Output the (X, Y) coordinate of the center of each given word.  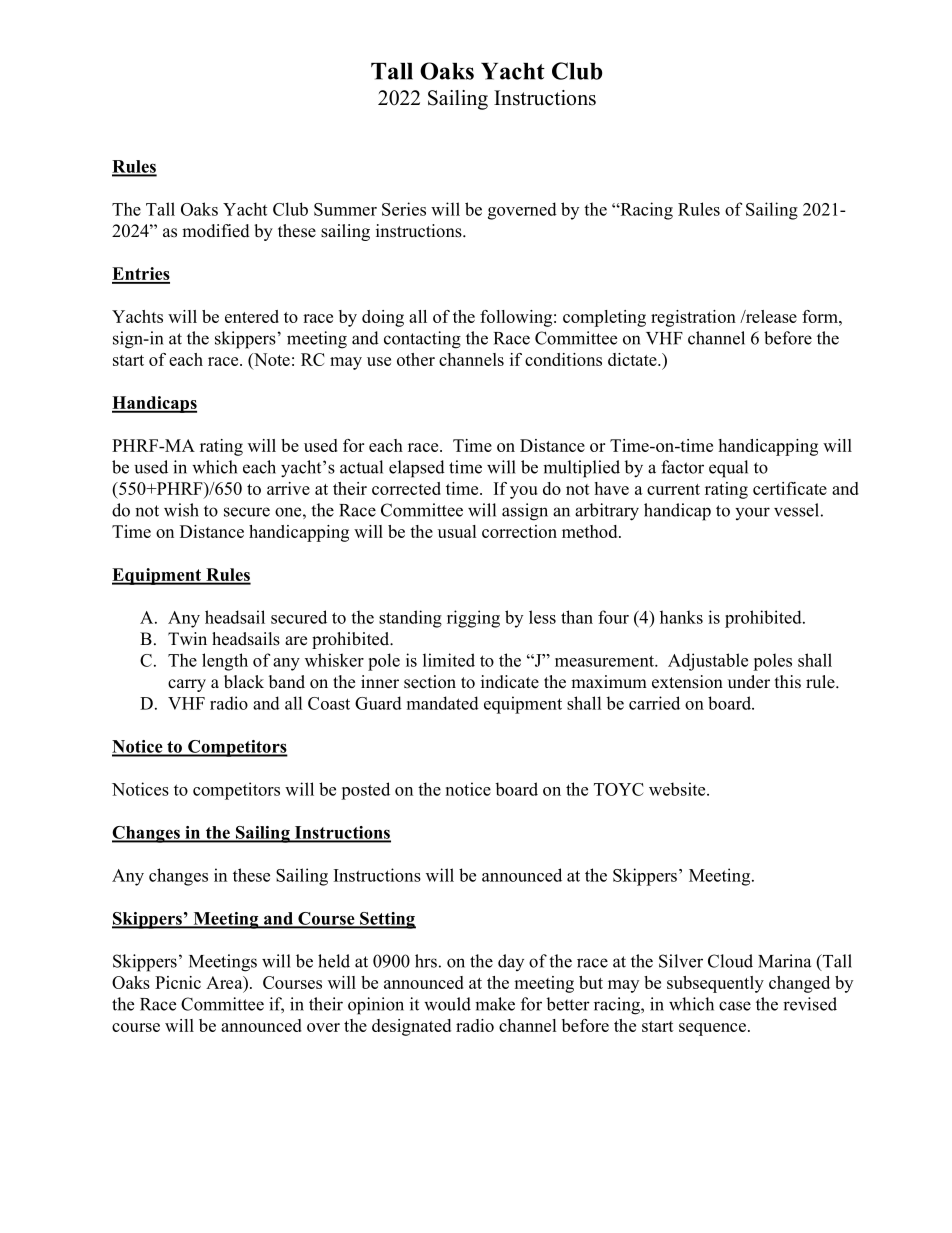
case (735, 1006)
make (495, 1004)
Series (404, 209)
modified (216, 231)
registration (693, 318)
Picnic (178, 982)
